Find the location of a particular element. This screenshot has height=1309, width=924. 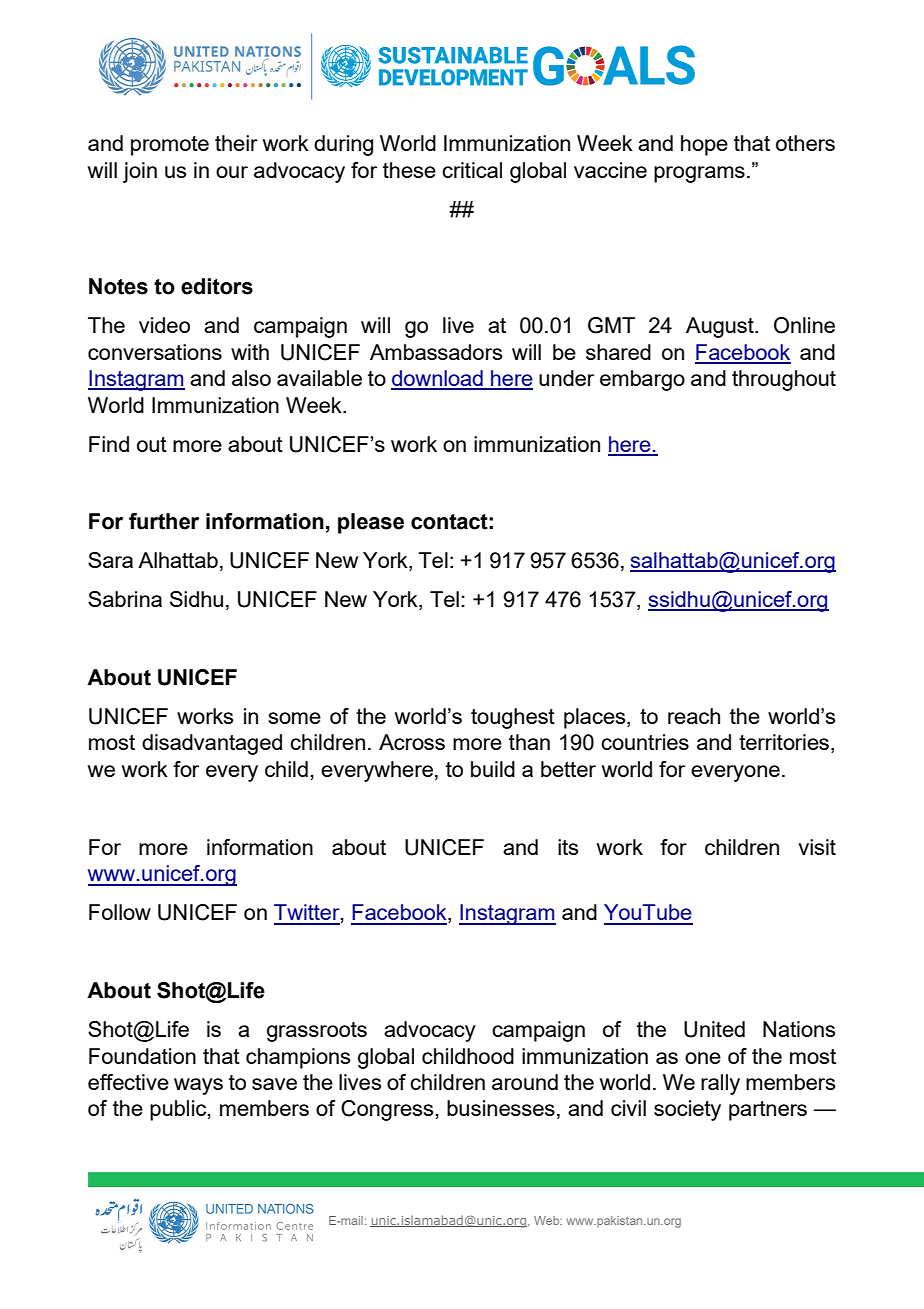

our is located at coordinates (232, 172).
